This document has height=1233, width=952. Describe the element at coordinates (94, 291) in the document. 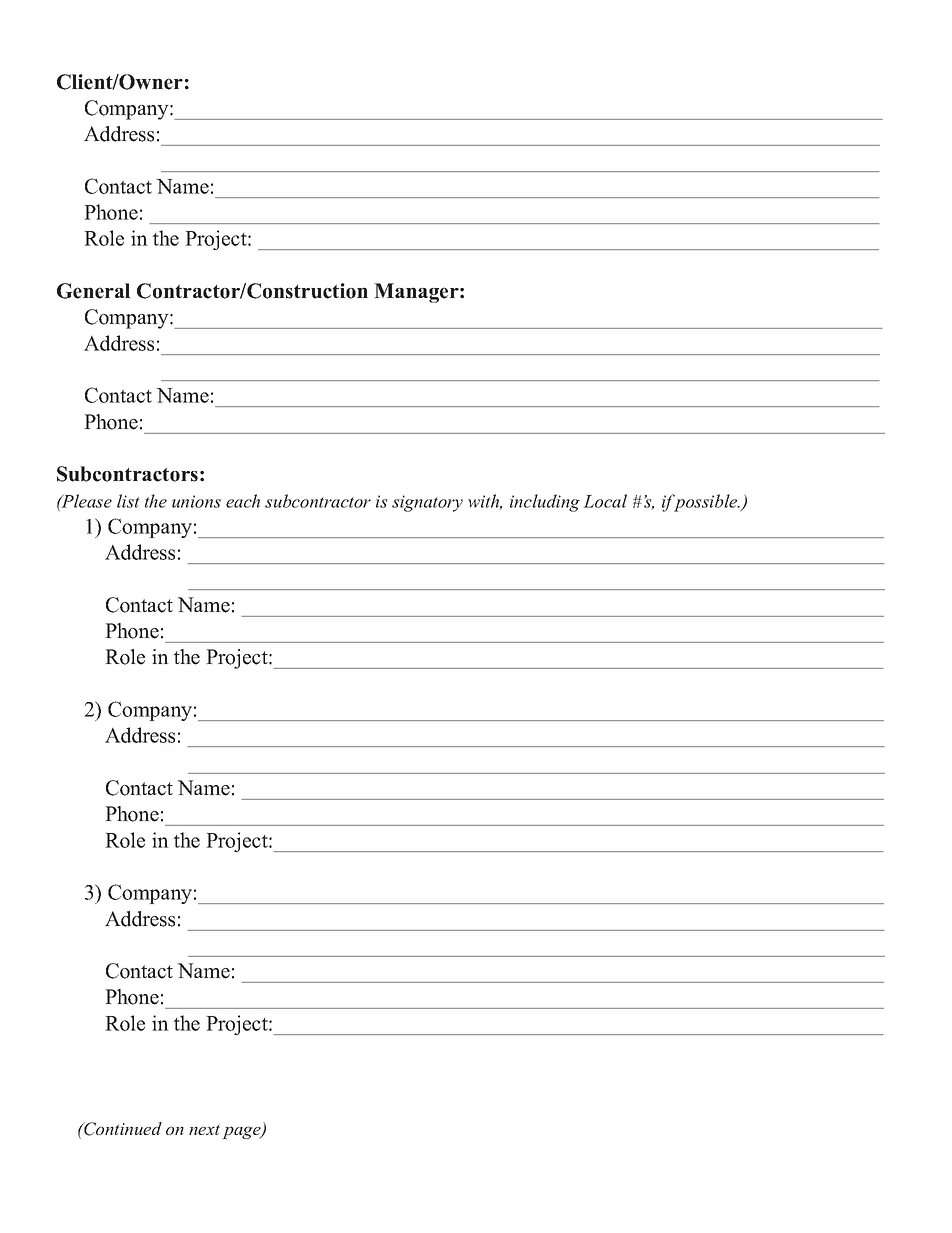

I see `General` at that location.
